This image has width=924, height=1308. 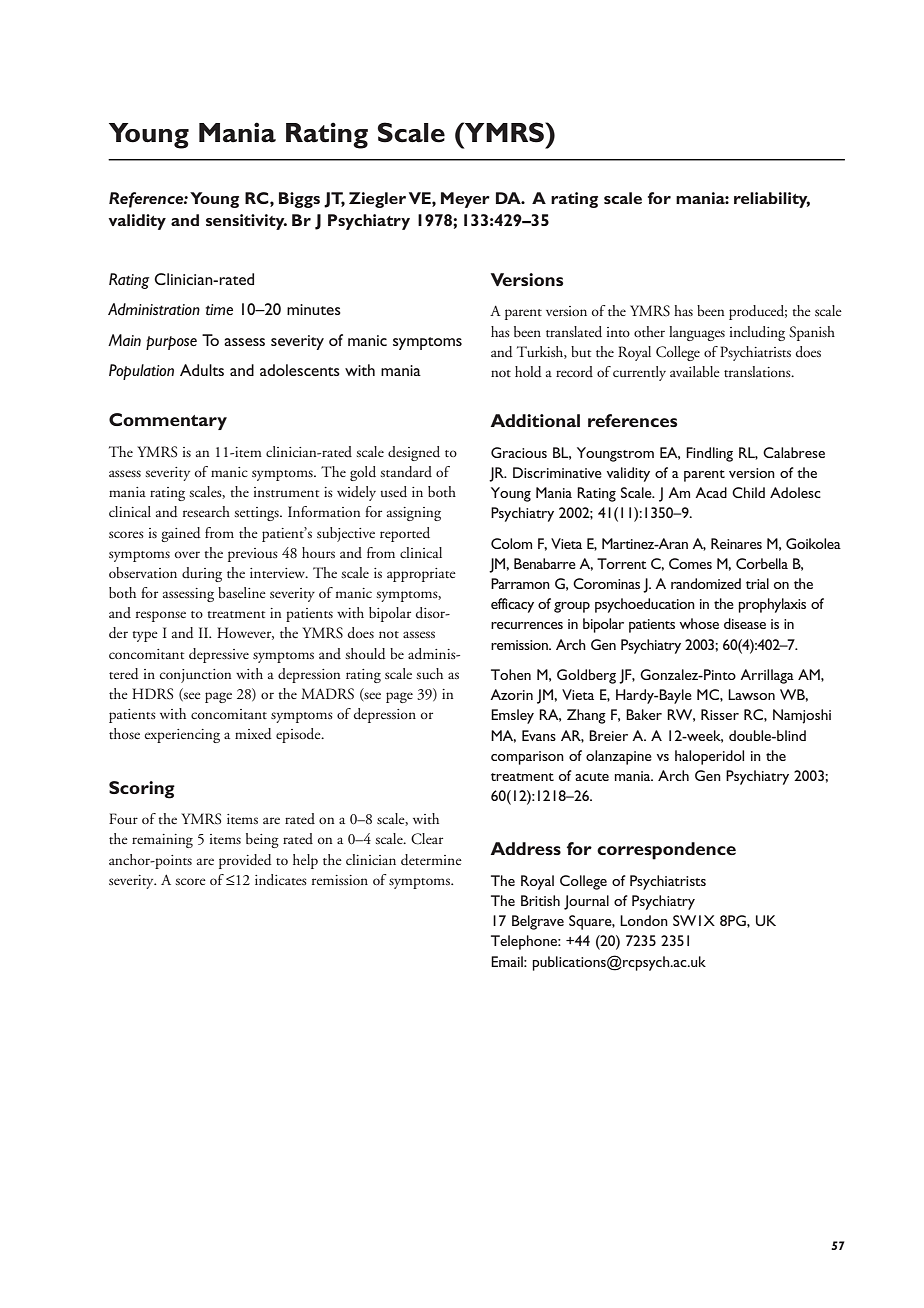 What do you see at coordinates (187, 554) in the image?
I see `over` at bounding box center [187, 554].
